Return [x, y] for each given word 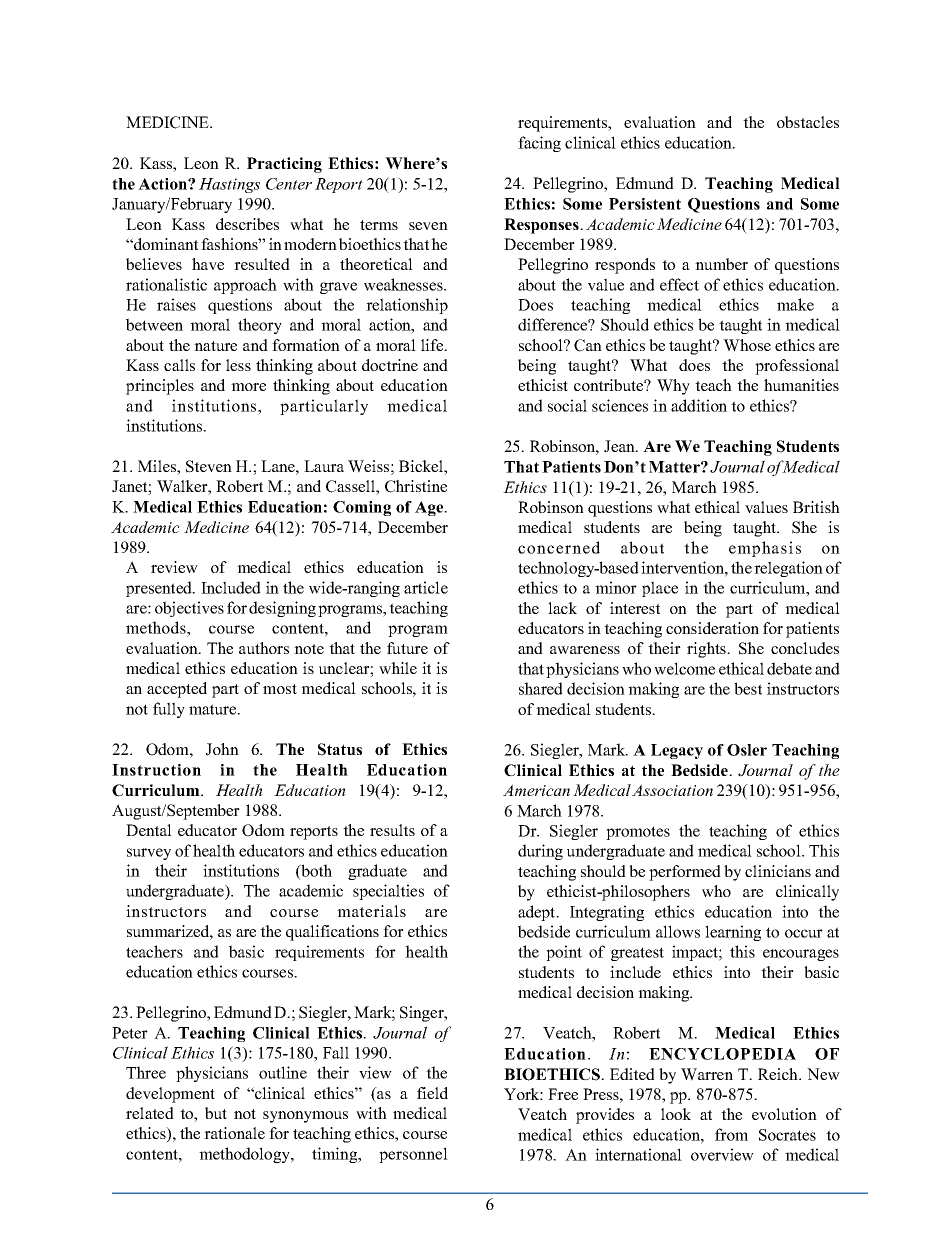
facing [539, 144]
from [731, 1134]
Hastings [229, 185]
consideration [712, 628]
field [432, 1093]
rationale [234, 1133]
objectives [189, 609]
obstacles [808, 122]
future [407, 648]
